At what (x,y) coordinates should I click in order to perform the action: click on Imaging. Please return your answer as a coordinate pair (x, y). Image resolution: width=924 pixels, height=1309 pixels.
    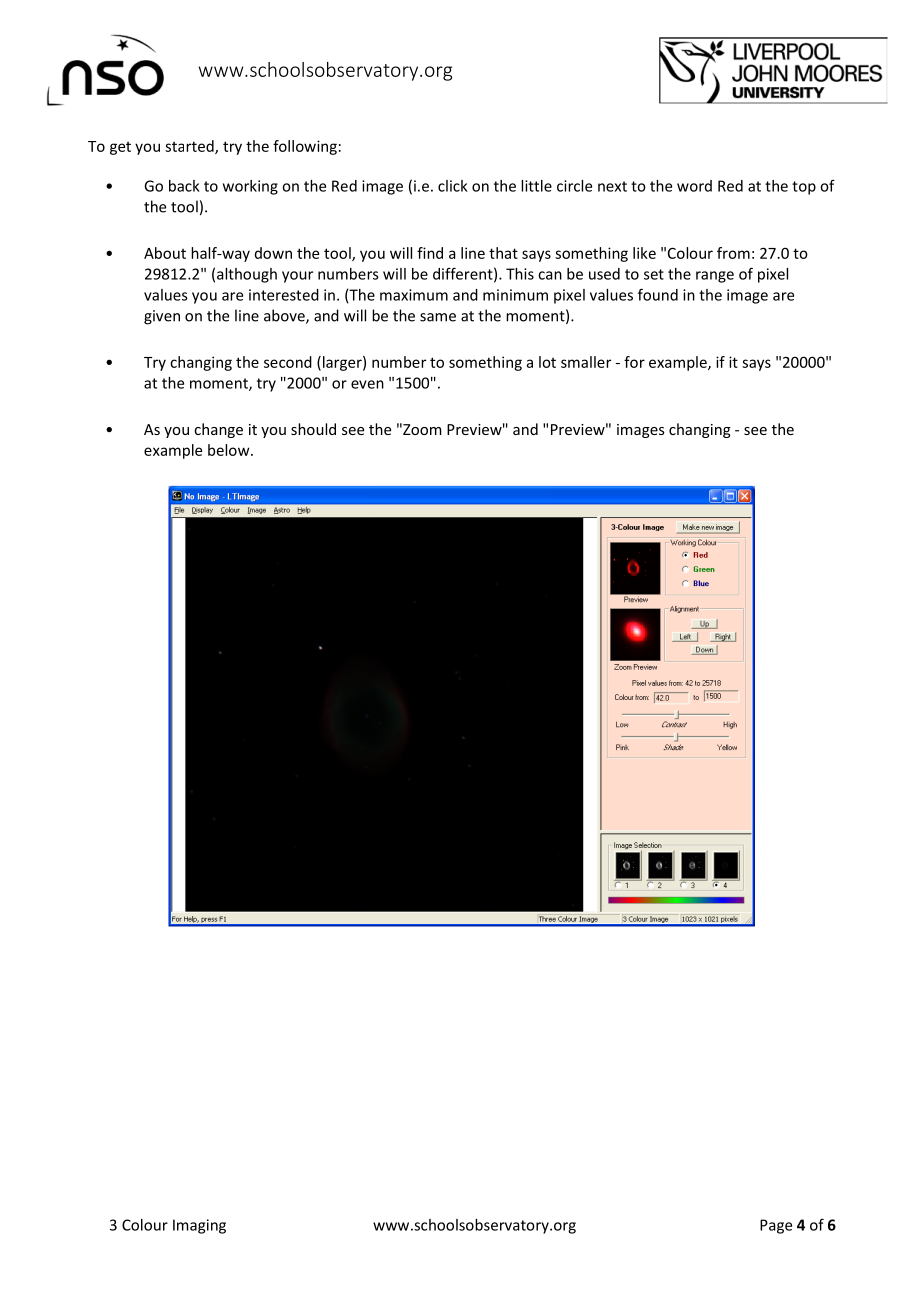
    Looking at the image, I should click on (199, 1226).
